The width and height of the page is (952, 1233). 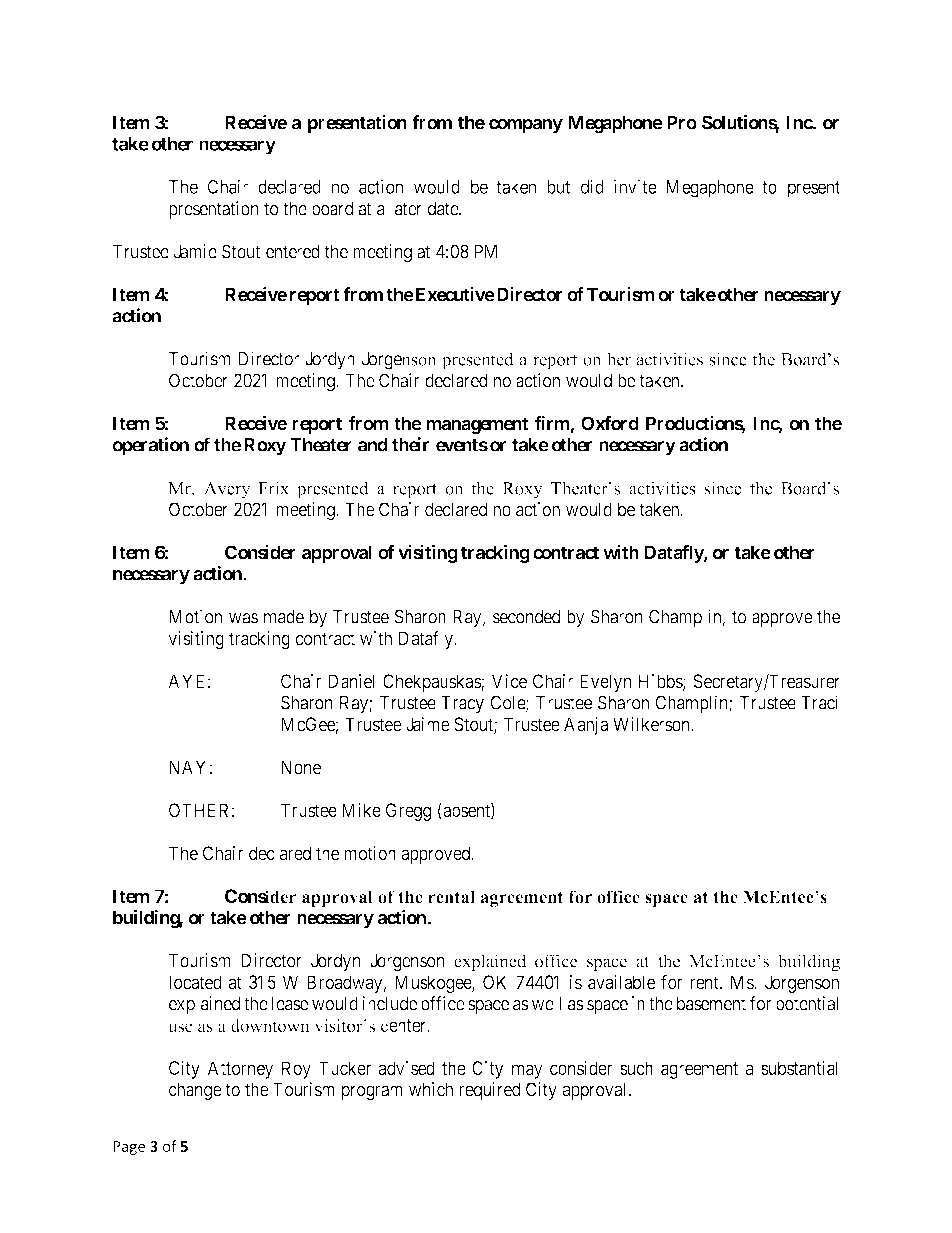 What do you see at coordinates (635, 186) in the page?
I see `invite` at bounding box center [635, 186].
